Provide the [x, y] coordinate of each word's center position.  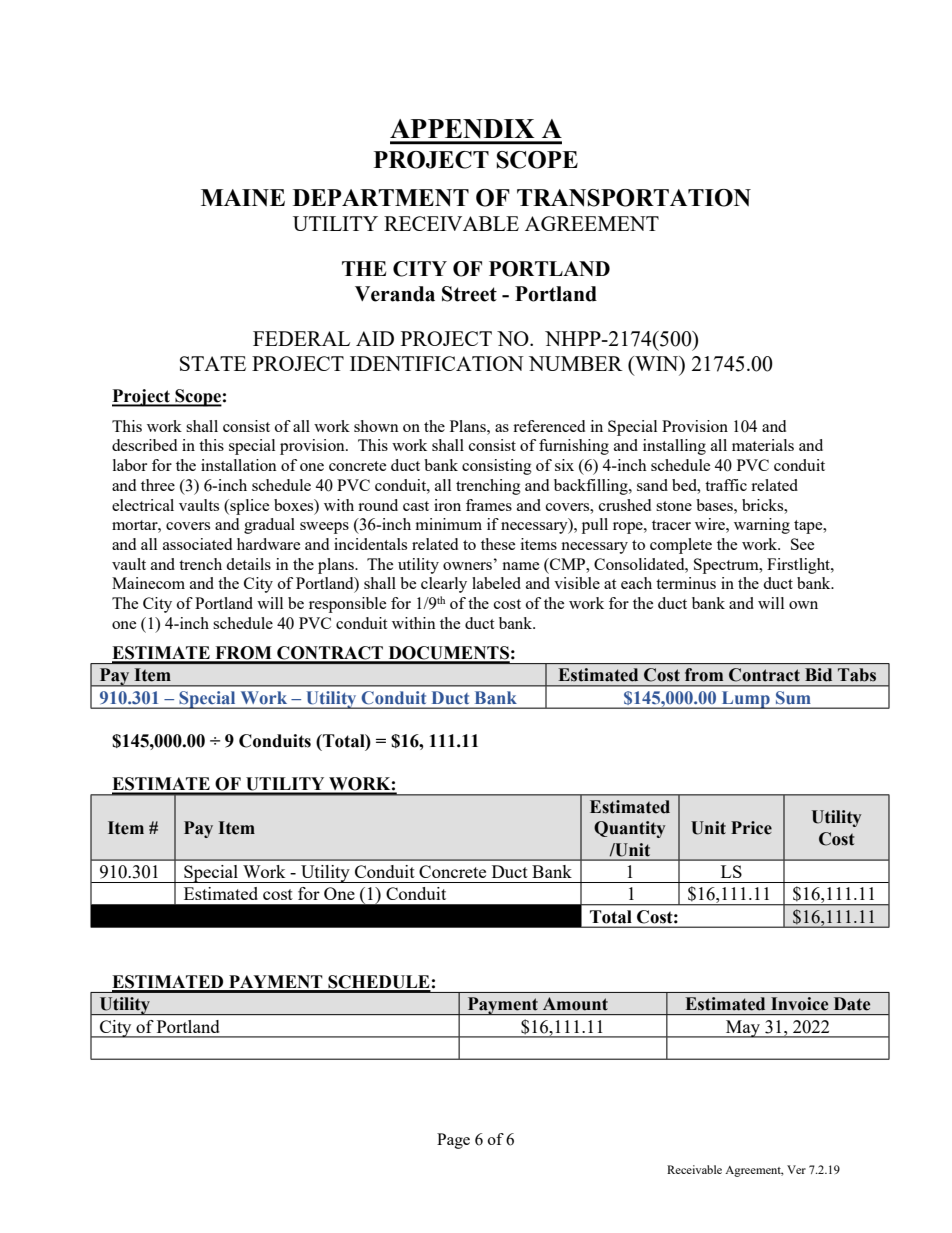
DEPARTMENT [381, 198]
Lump [746, 700]
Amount [575, 1004]
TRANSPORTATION [634, 198]
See [802, 544]
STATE [213, 363]
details [248, 564]
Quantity [630, 829]
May [743, 1029]
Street [469, 294]
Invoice [799, 1004]
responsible [347, 605]
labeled [496, 583]
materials [763, 445]
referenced [549, 426]
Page [453, 1141]
